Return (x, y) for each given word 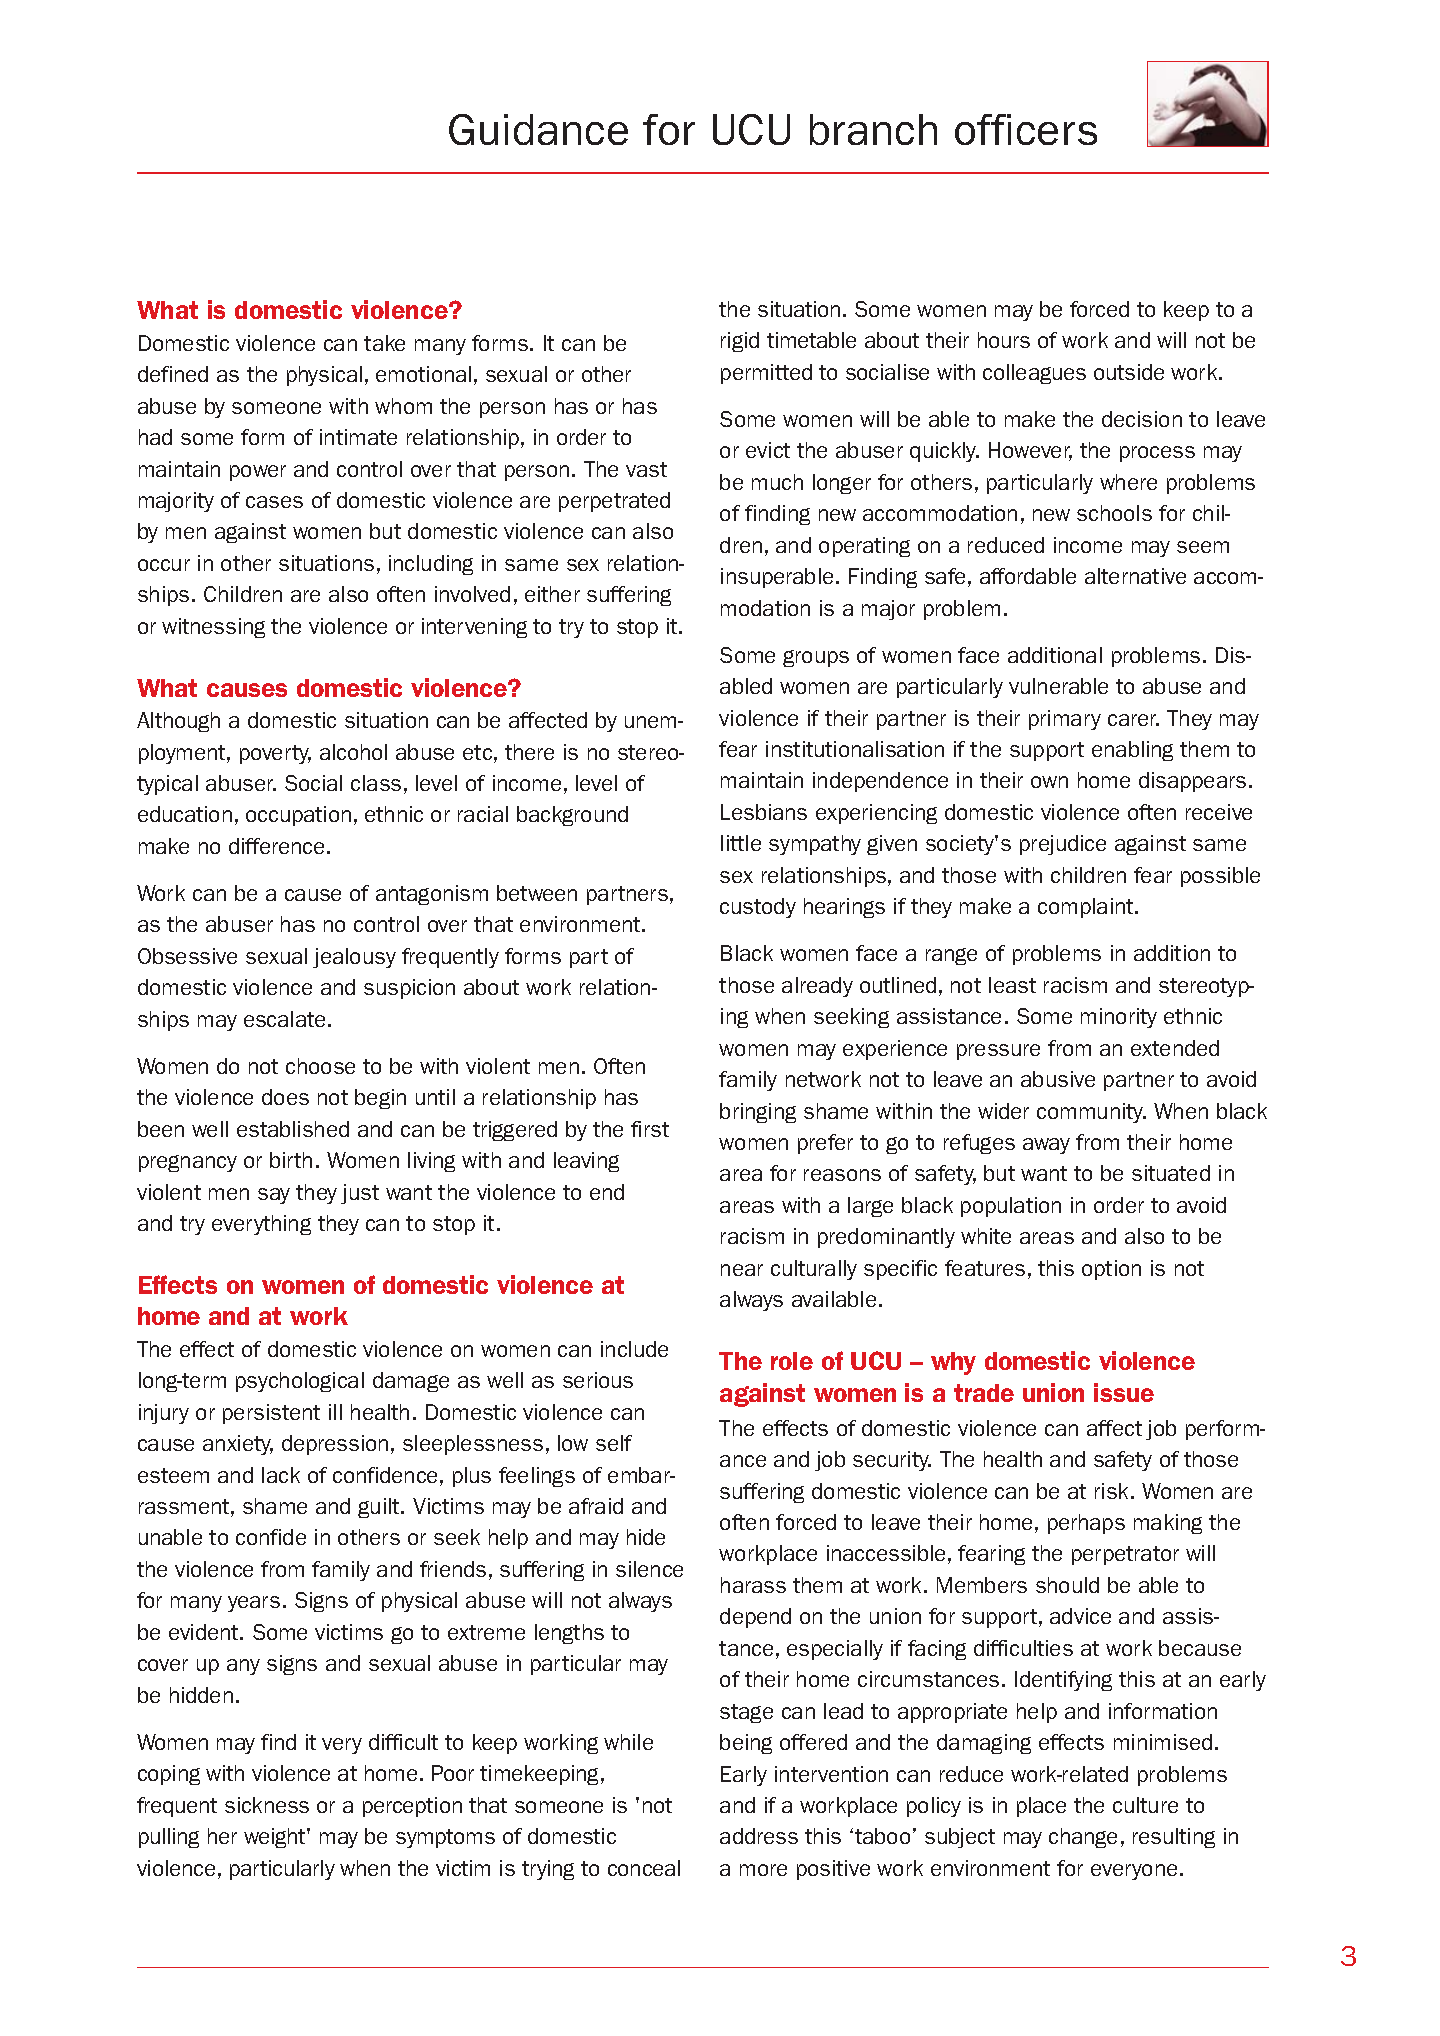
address (759, 1836)
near (742, 1270)
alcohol (353, 752)
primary (1065, 720)
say (274, 1196)
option (1111, 1270)
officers (1026, 129)
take (384, 343)
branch (873, 129)
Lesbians (764, 812)
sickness (267, 1805)
